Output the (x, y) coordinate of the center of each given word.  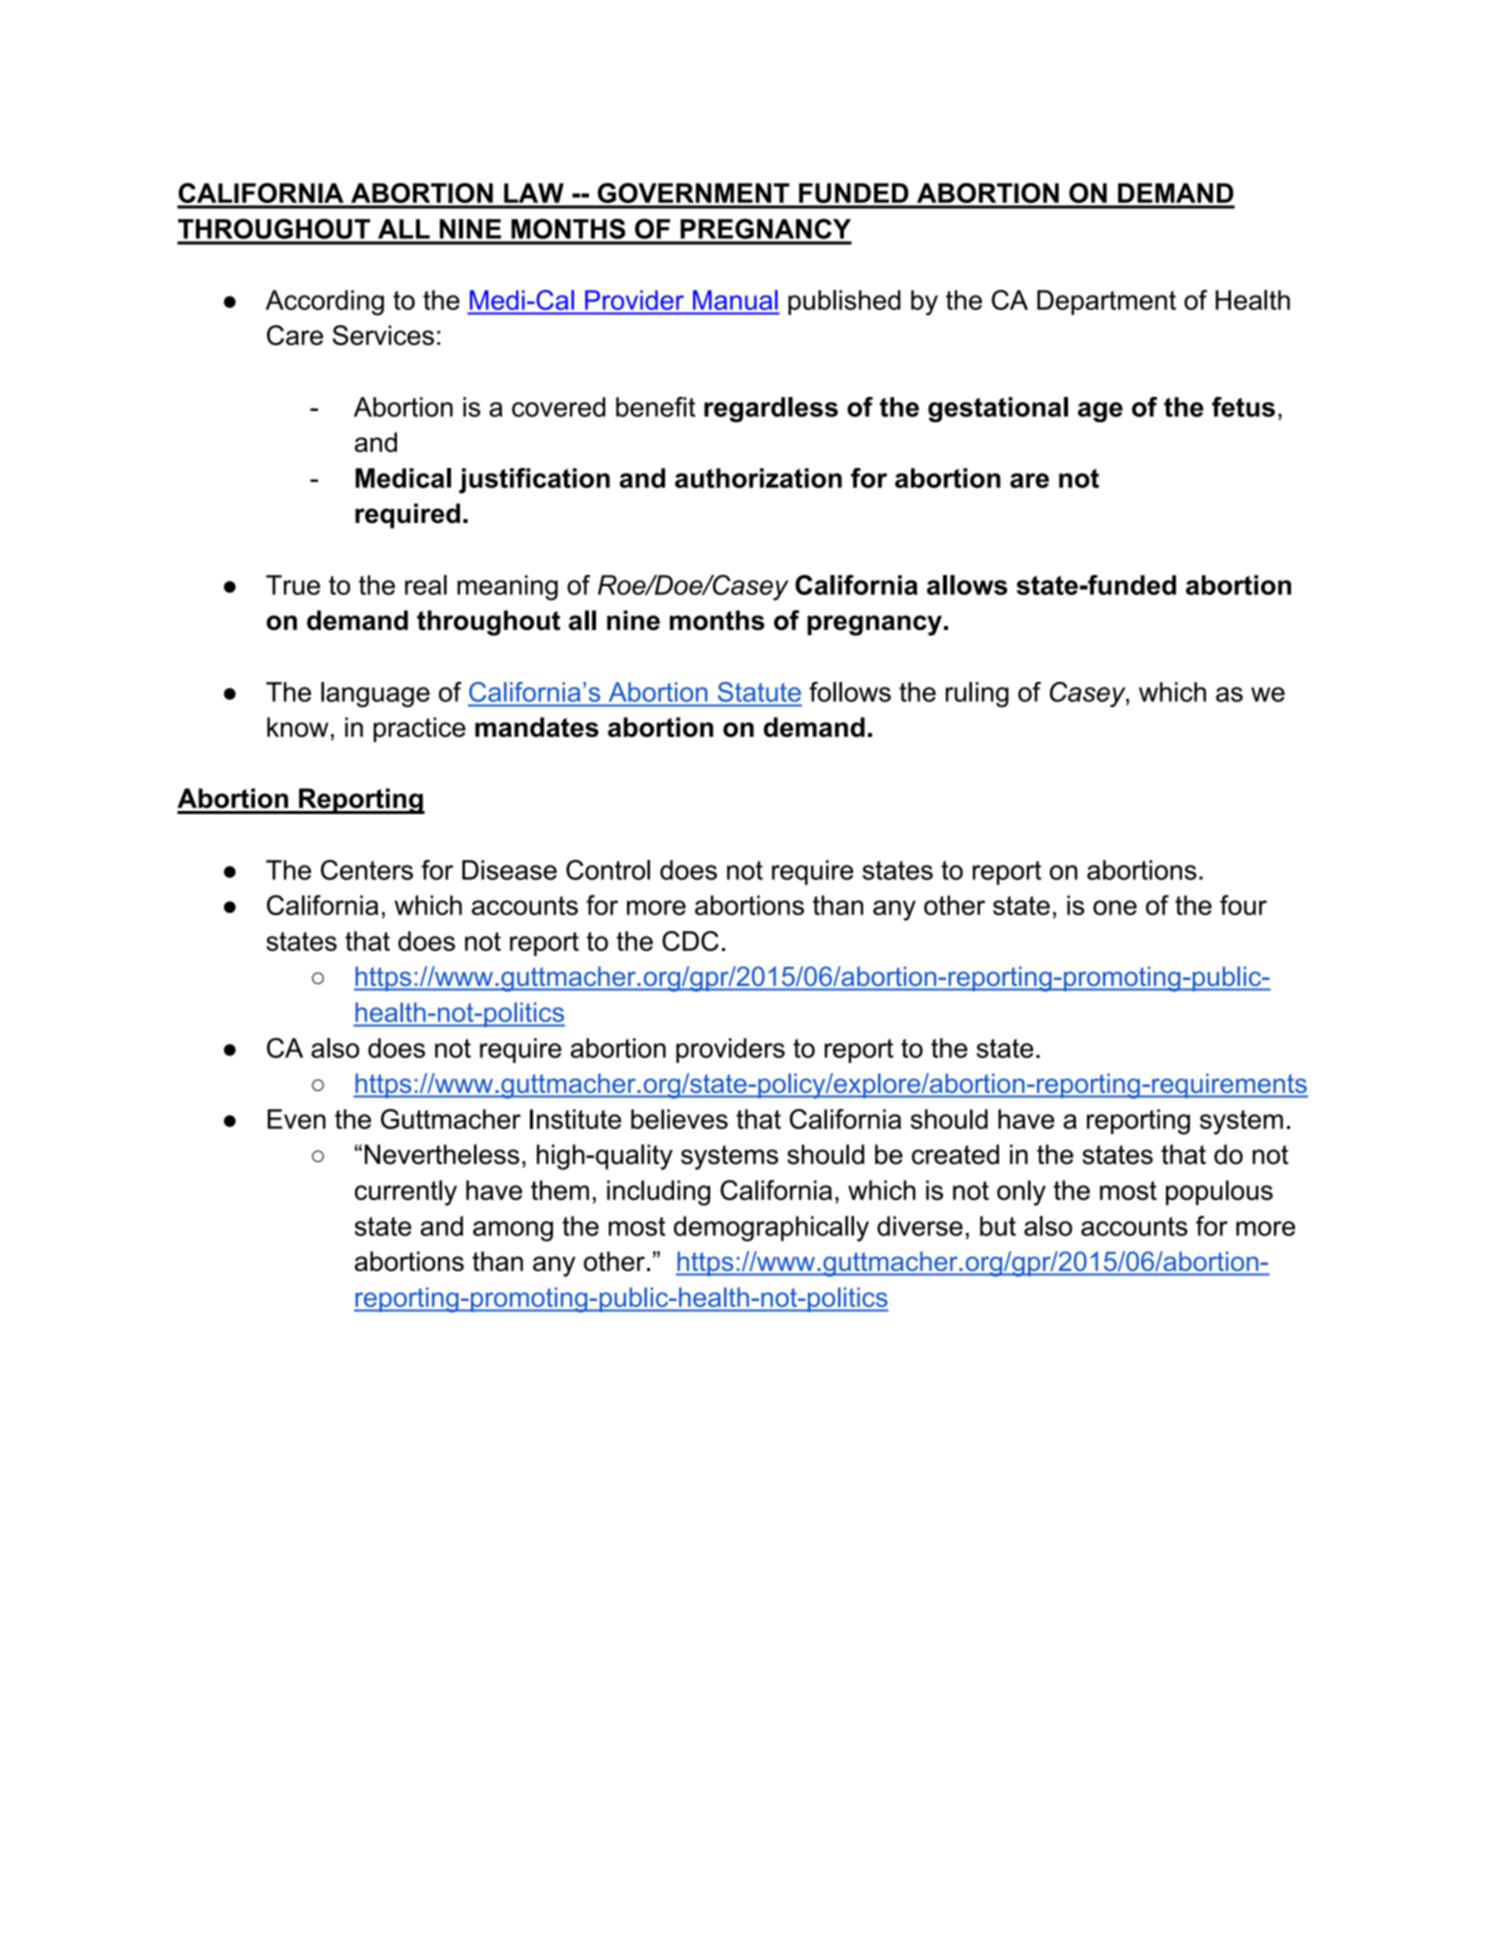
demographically (771, 1229)
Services (383, 335)
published (844, 302)
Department (1106, 302)
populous (1219, 1192)
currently (406, 1193)
